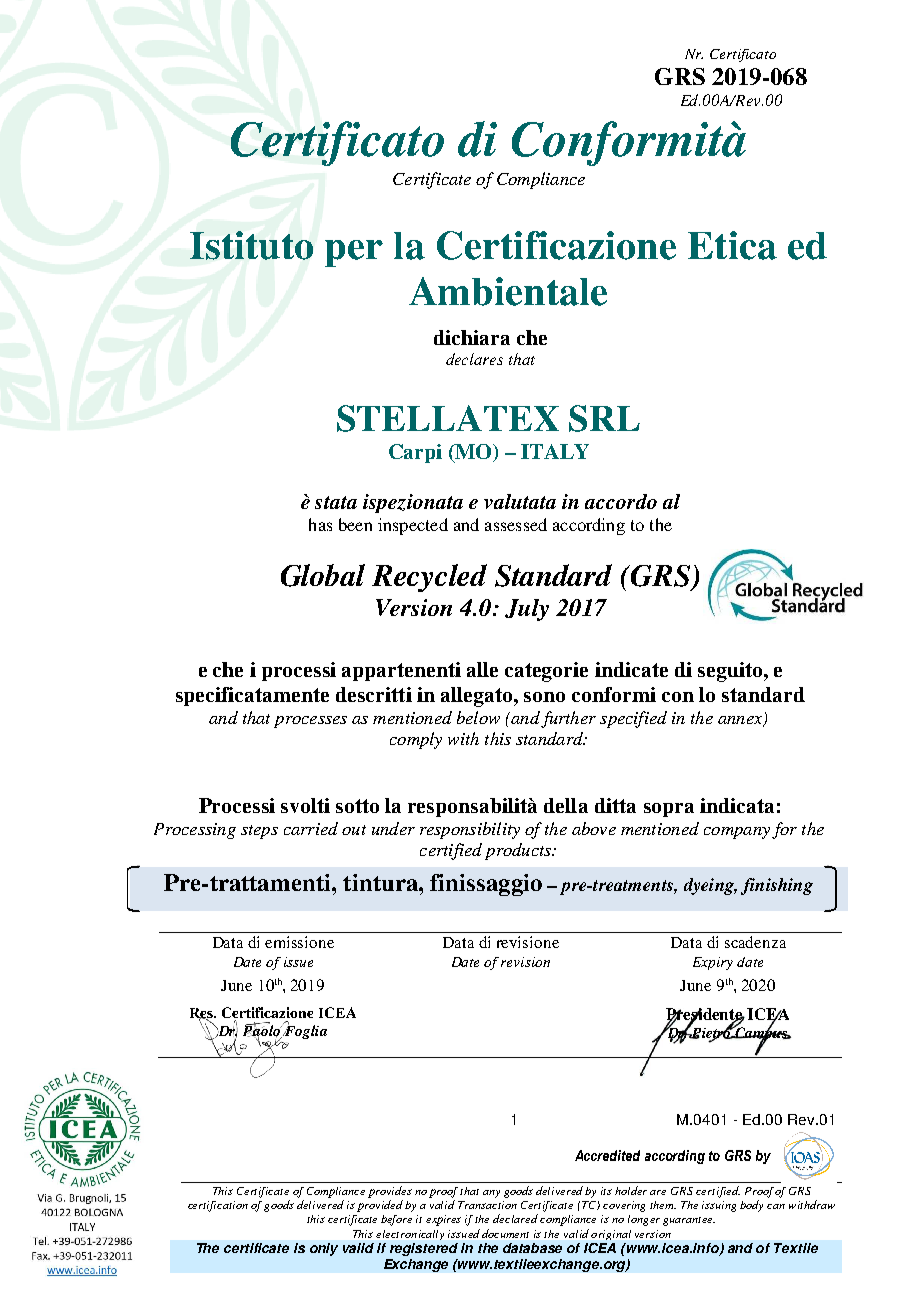 The image size is (924, 1308). Describe the element at coordinates (474, 359) in the screenshot. I see `declares` at that location.
